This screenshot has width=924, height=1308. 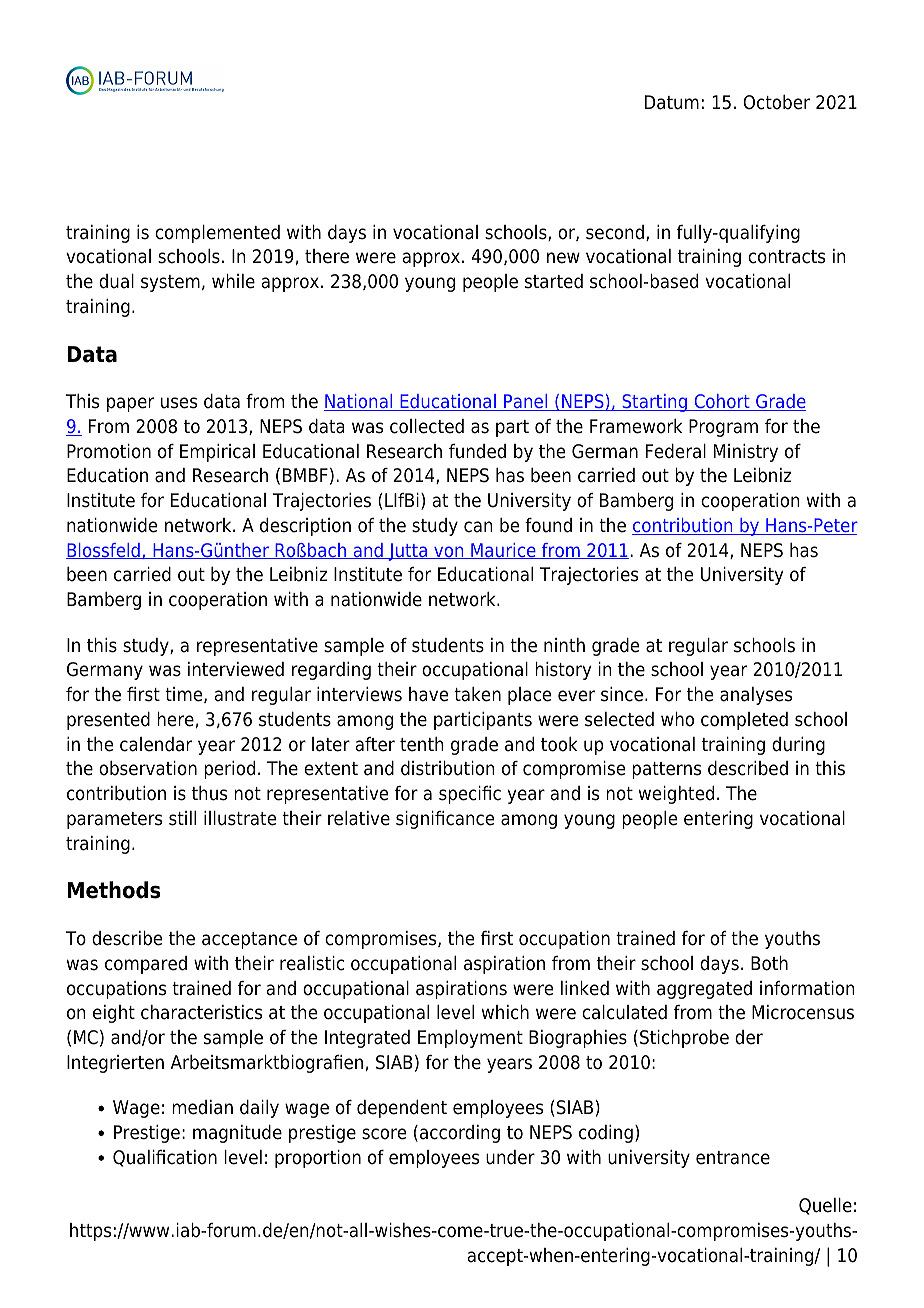 I want to click on October, so click(x=776, y=102).
